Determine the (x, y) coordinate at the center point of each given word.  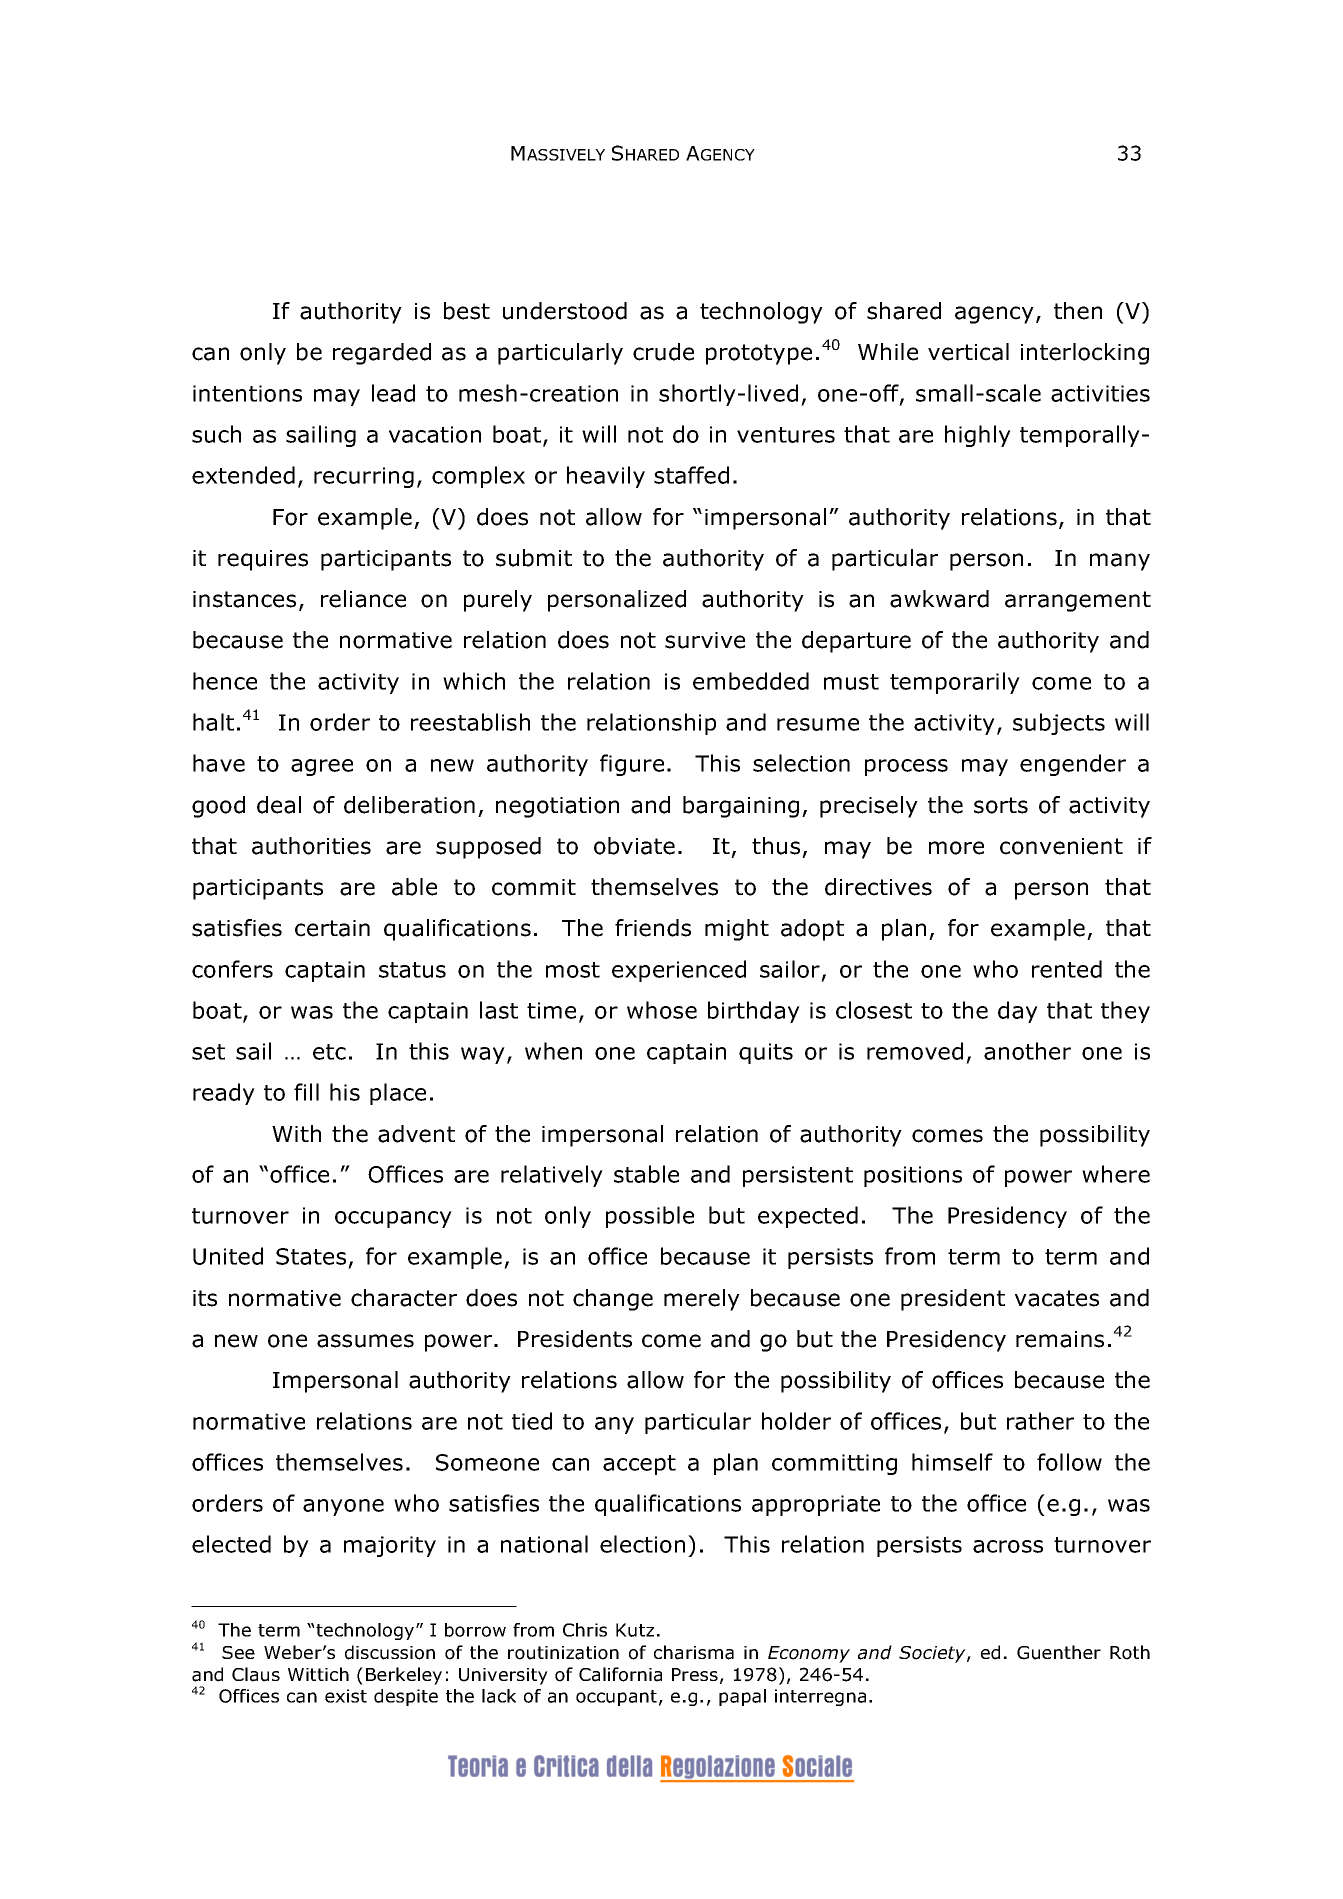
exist (346, 1696)
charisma (694, 1652)
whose (662, 1010)
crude (663, 352)
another (1027, 1051)
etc (329, 1052)
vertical (968, 352)
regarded (382, 354)
